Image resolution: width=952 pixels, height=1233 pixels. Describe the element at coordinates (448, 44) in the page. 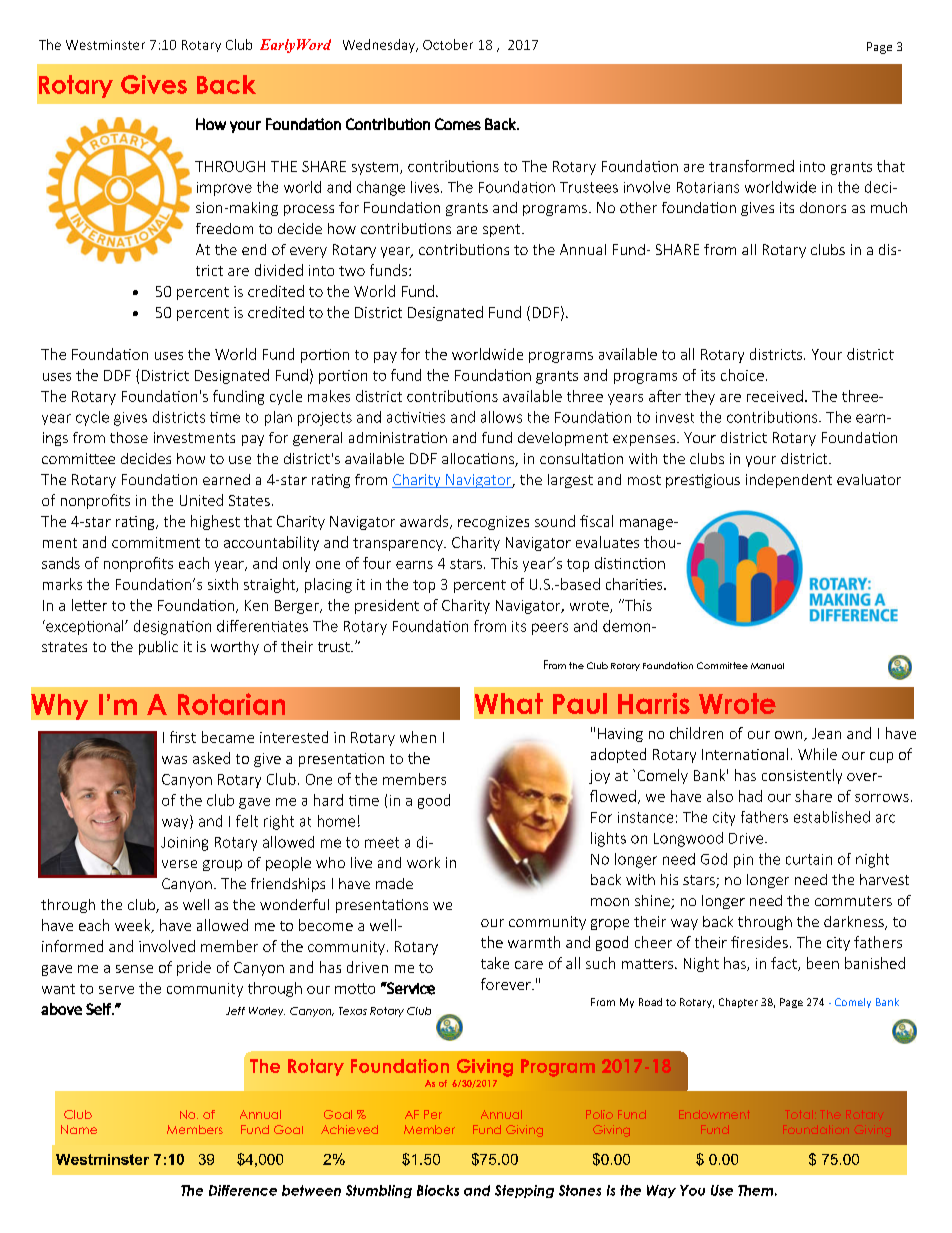

I see `October` at that location.
